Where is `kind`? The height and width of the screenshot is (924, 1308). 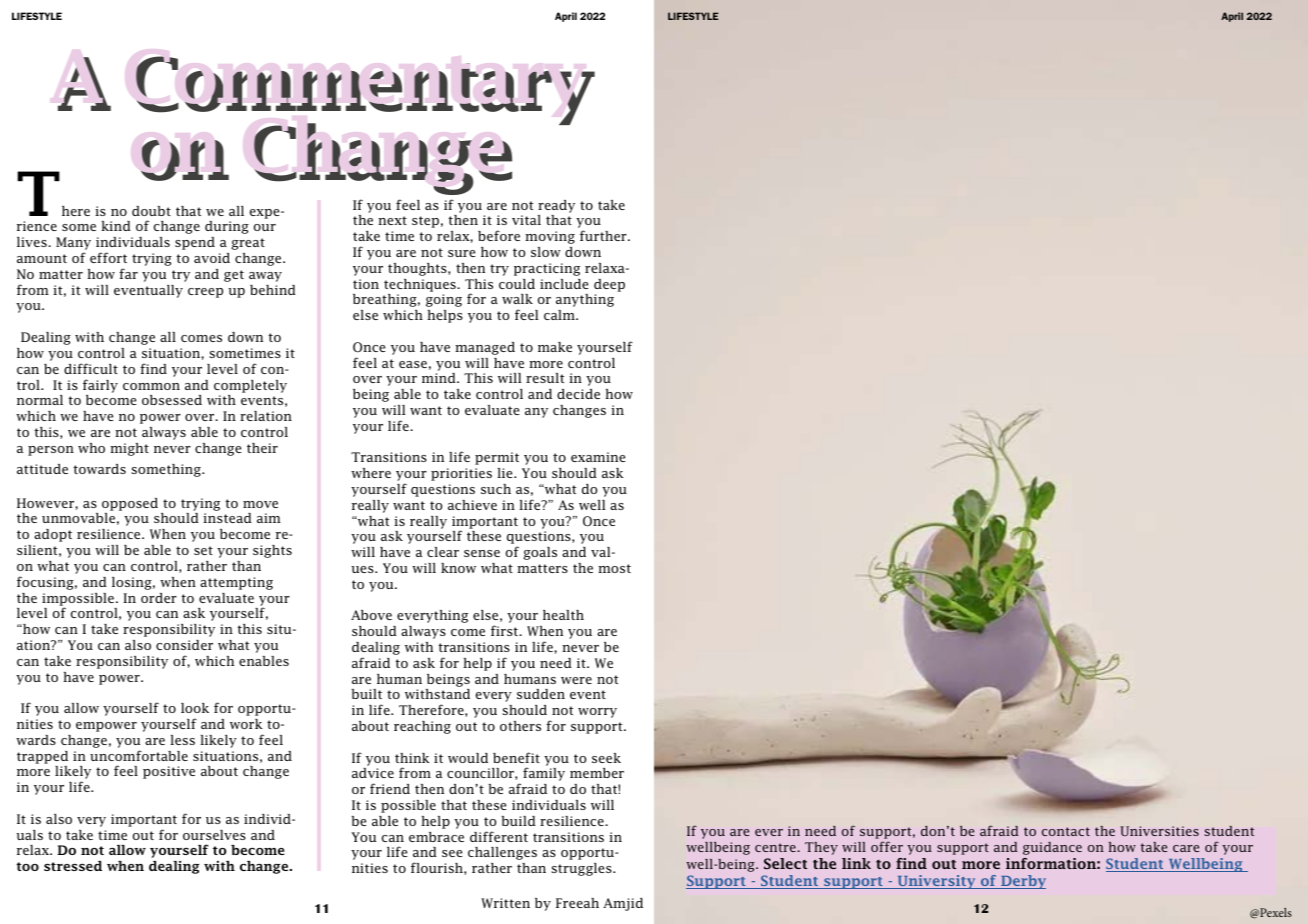
kind is located at coordinates (116, 226).
